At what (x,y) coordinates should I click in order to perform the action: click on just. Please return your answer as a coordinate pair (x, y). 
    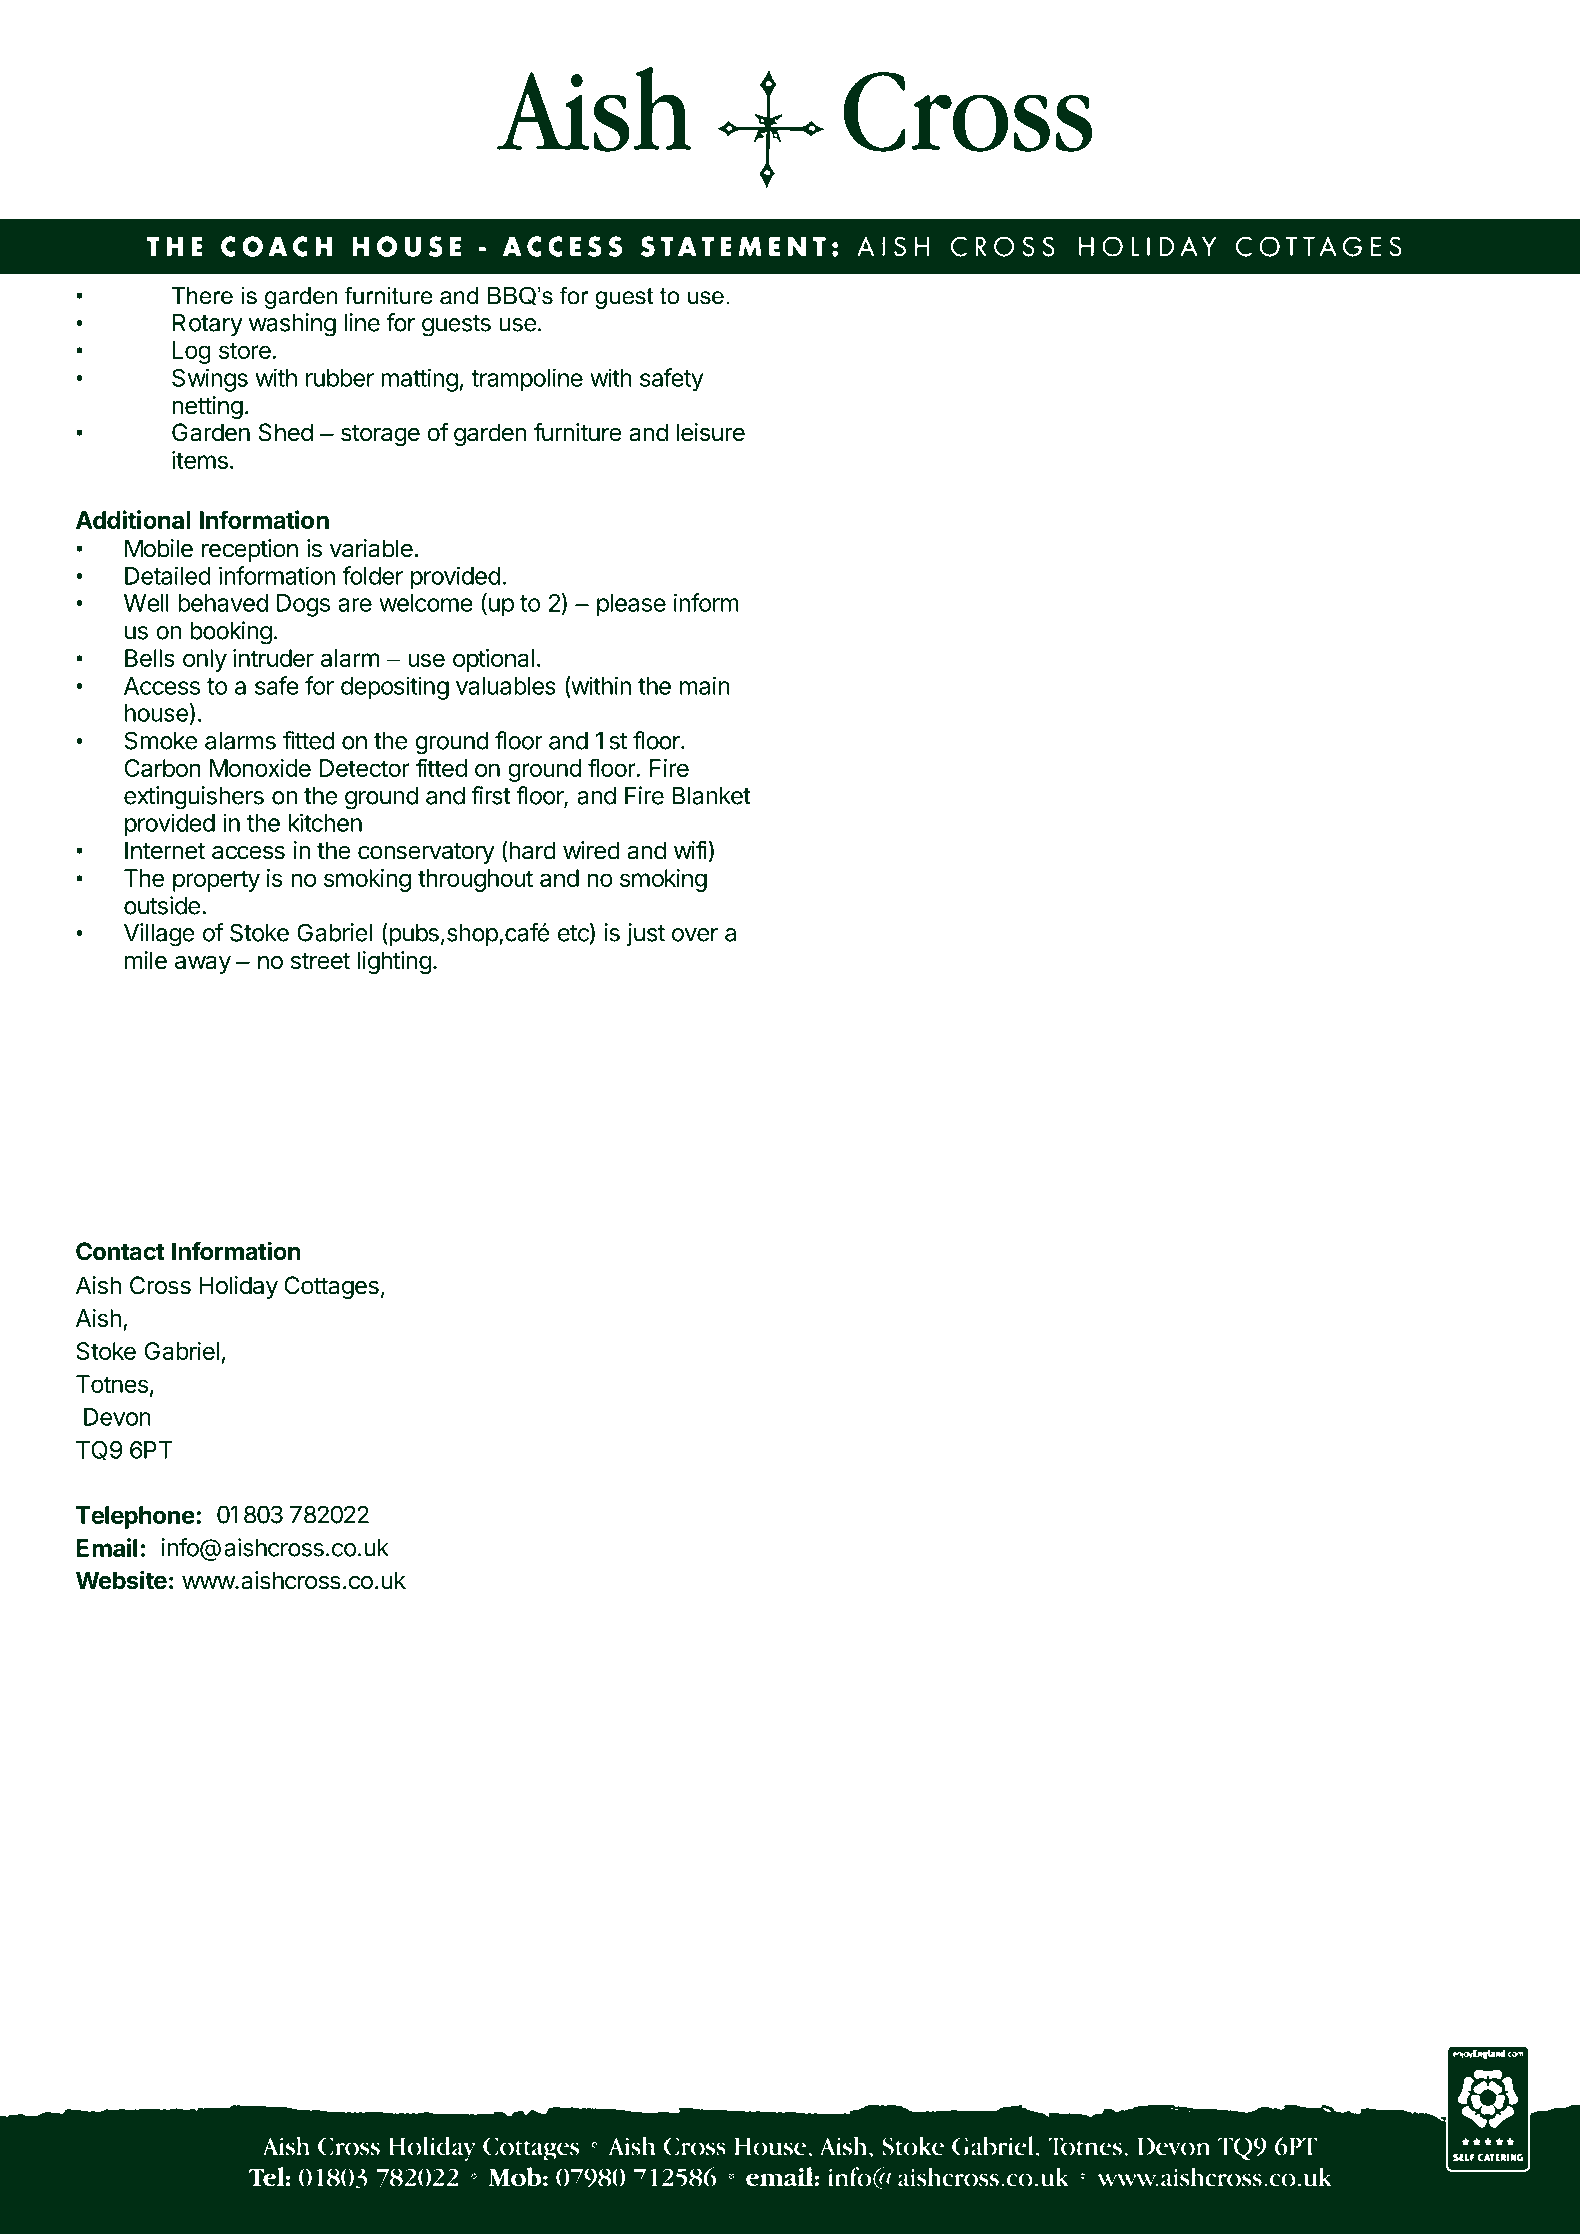
    Looking at the image, I should click on (646, 934).
